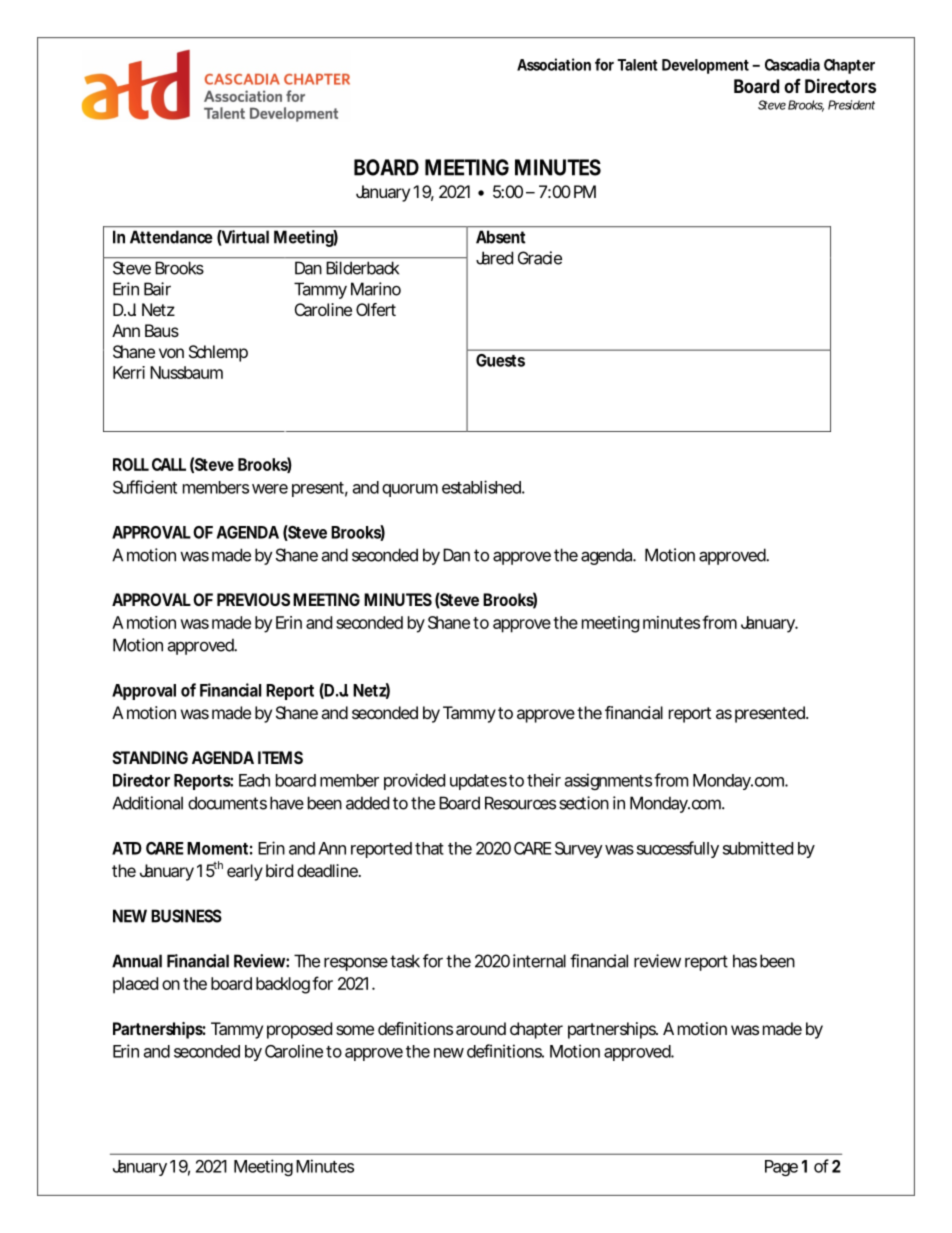 The image size is (952, 1233). What do you see at coordinates (554, 64) in the screenshot?
I see `Association` at bounding box center [554, 64].
